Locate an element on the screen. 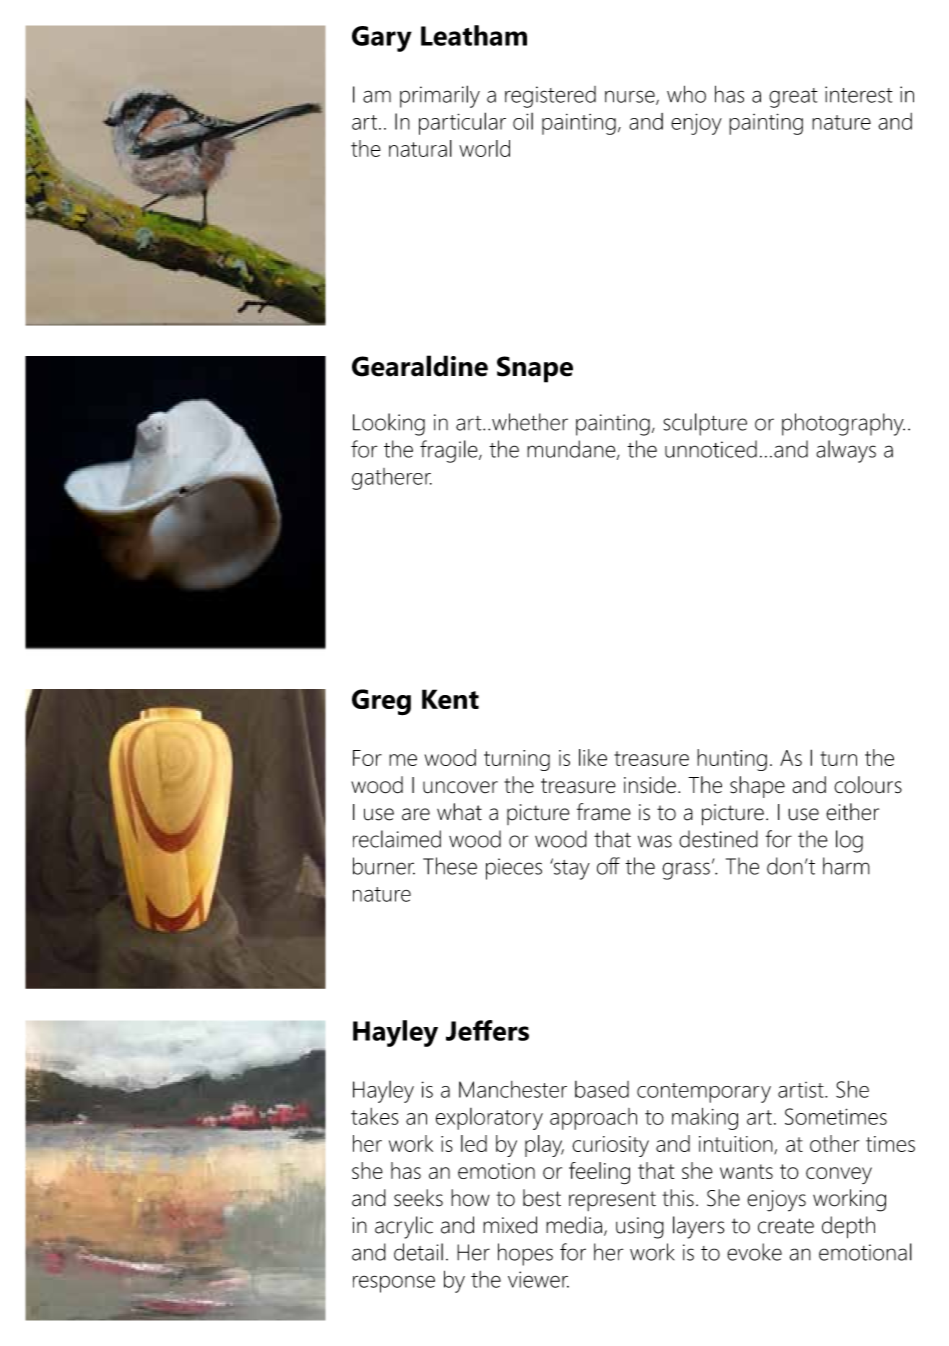 This screenshot has width=949, height=1346. nurse is located at coordinates (631, 97).
